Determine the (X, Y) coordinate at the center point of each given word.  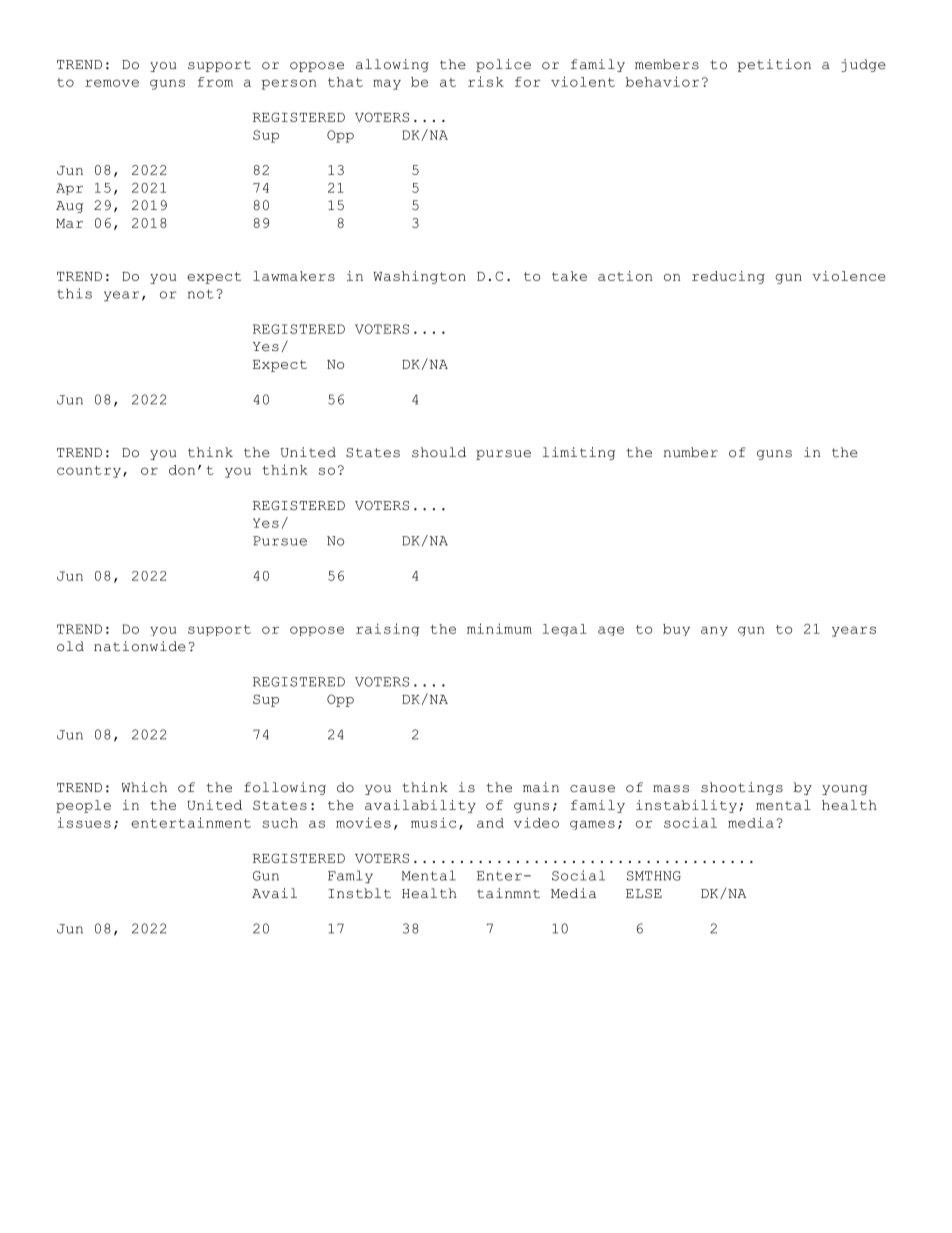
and (490, 823)
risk (486, 81)
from (215, 82)
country (89, 472)
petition (774, 65)
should (439, 452)
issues (84, 822)
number (690, 452)
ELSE (644, 894)
